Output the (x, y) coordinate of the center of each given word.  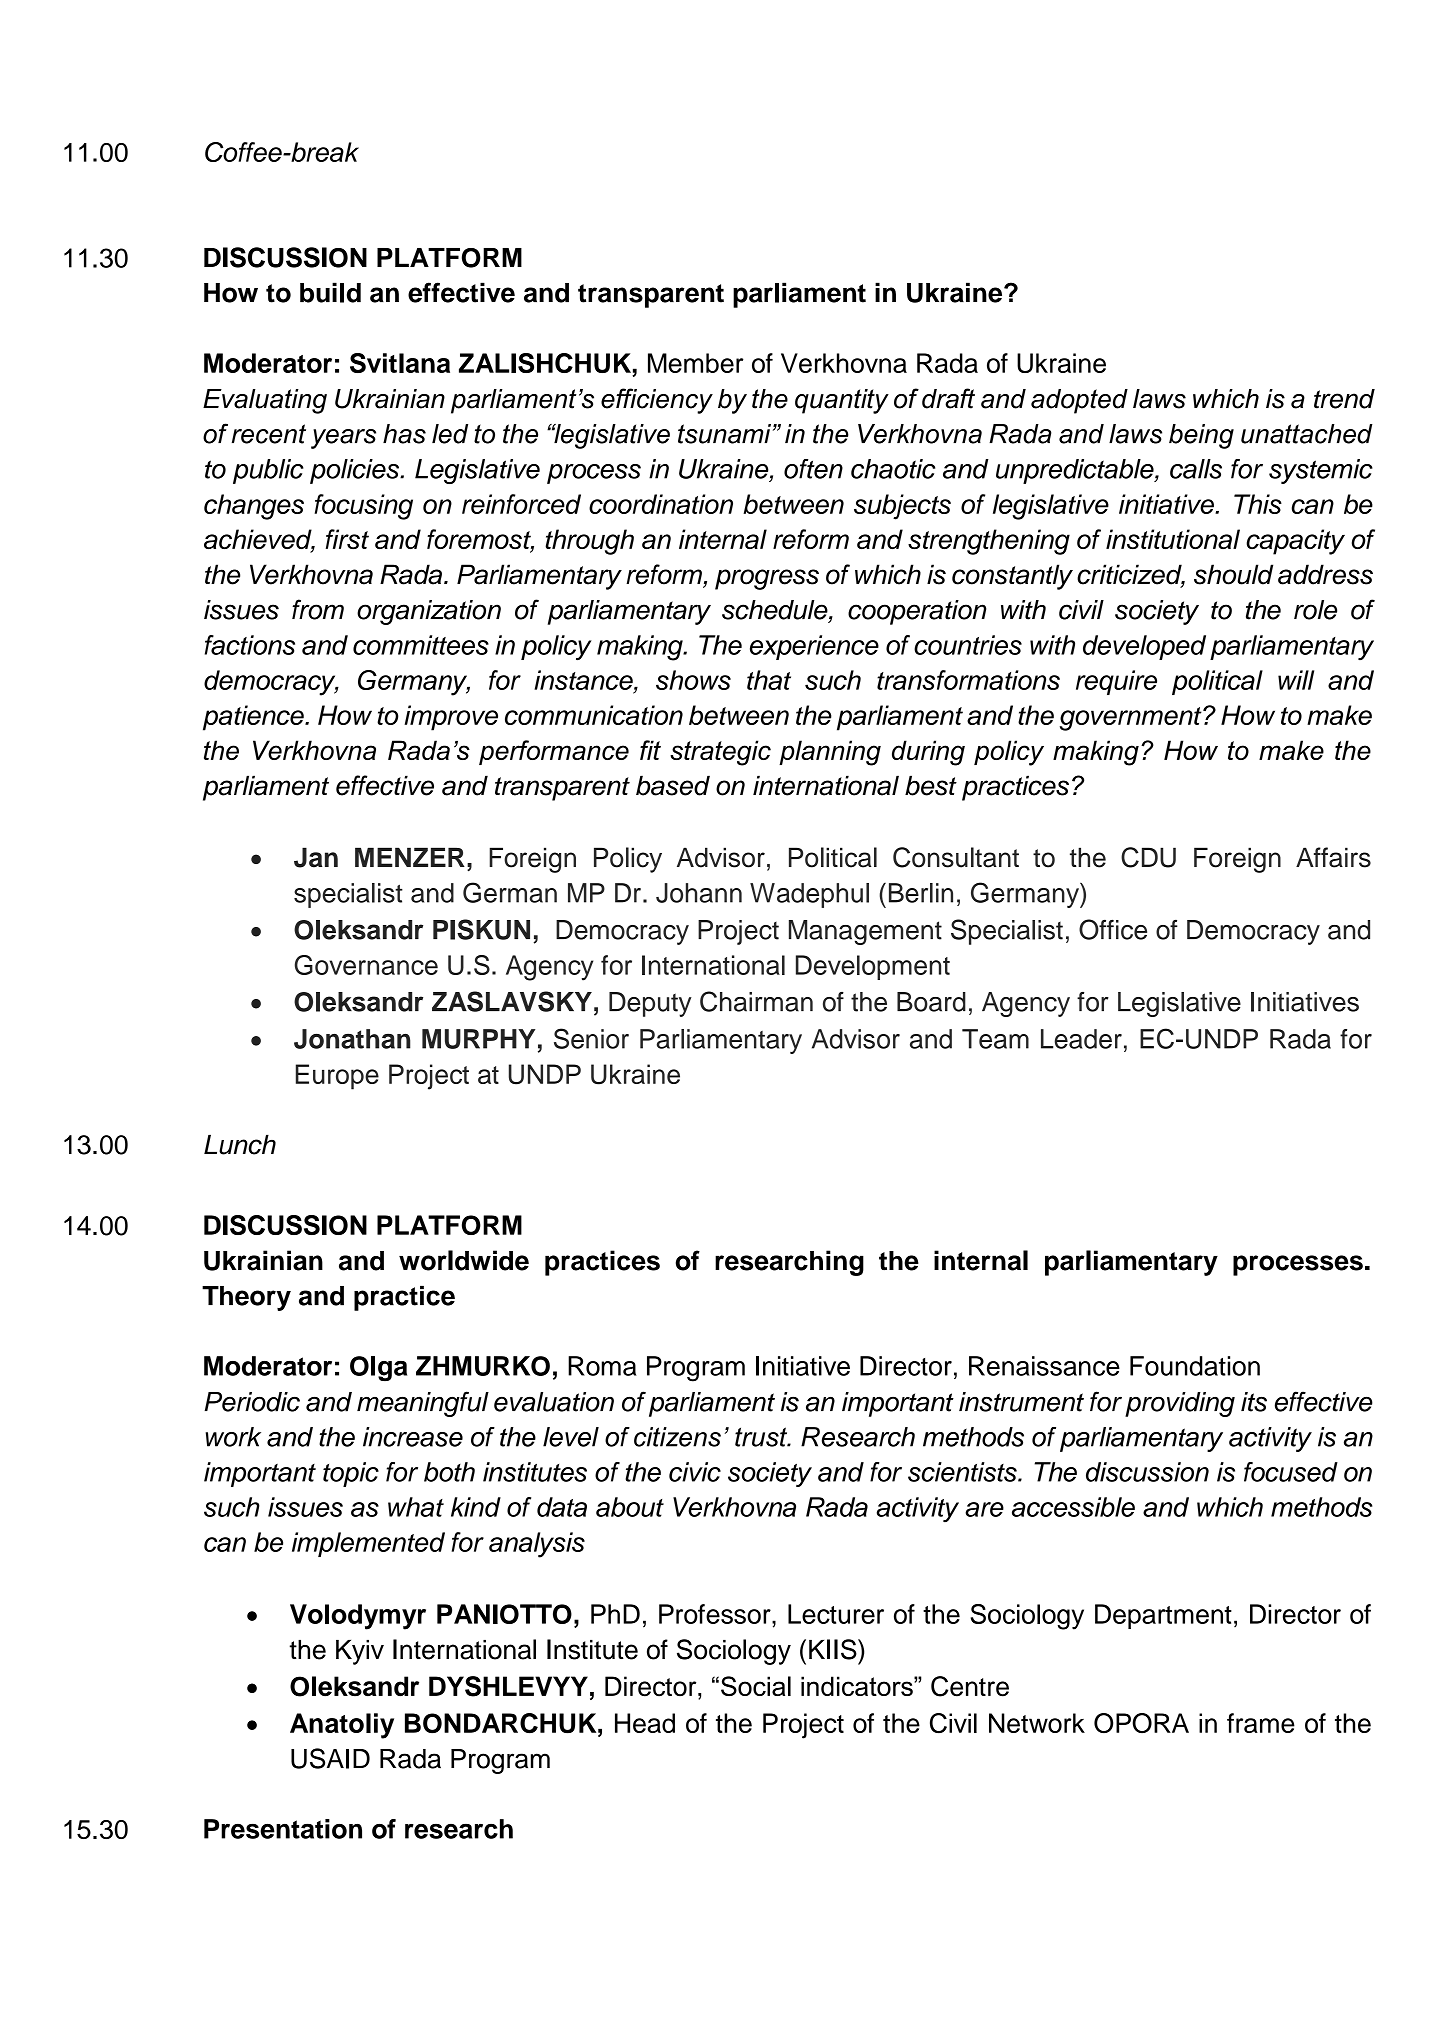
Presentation (283, 1829)
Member (695, 363)
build (330, 292)
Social (756, 1686)
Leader (1081, 1039)
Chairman (756, 1001)
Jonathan (352, 1039)
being (1201, 436)
